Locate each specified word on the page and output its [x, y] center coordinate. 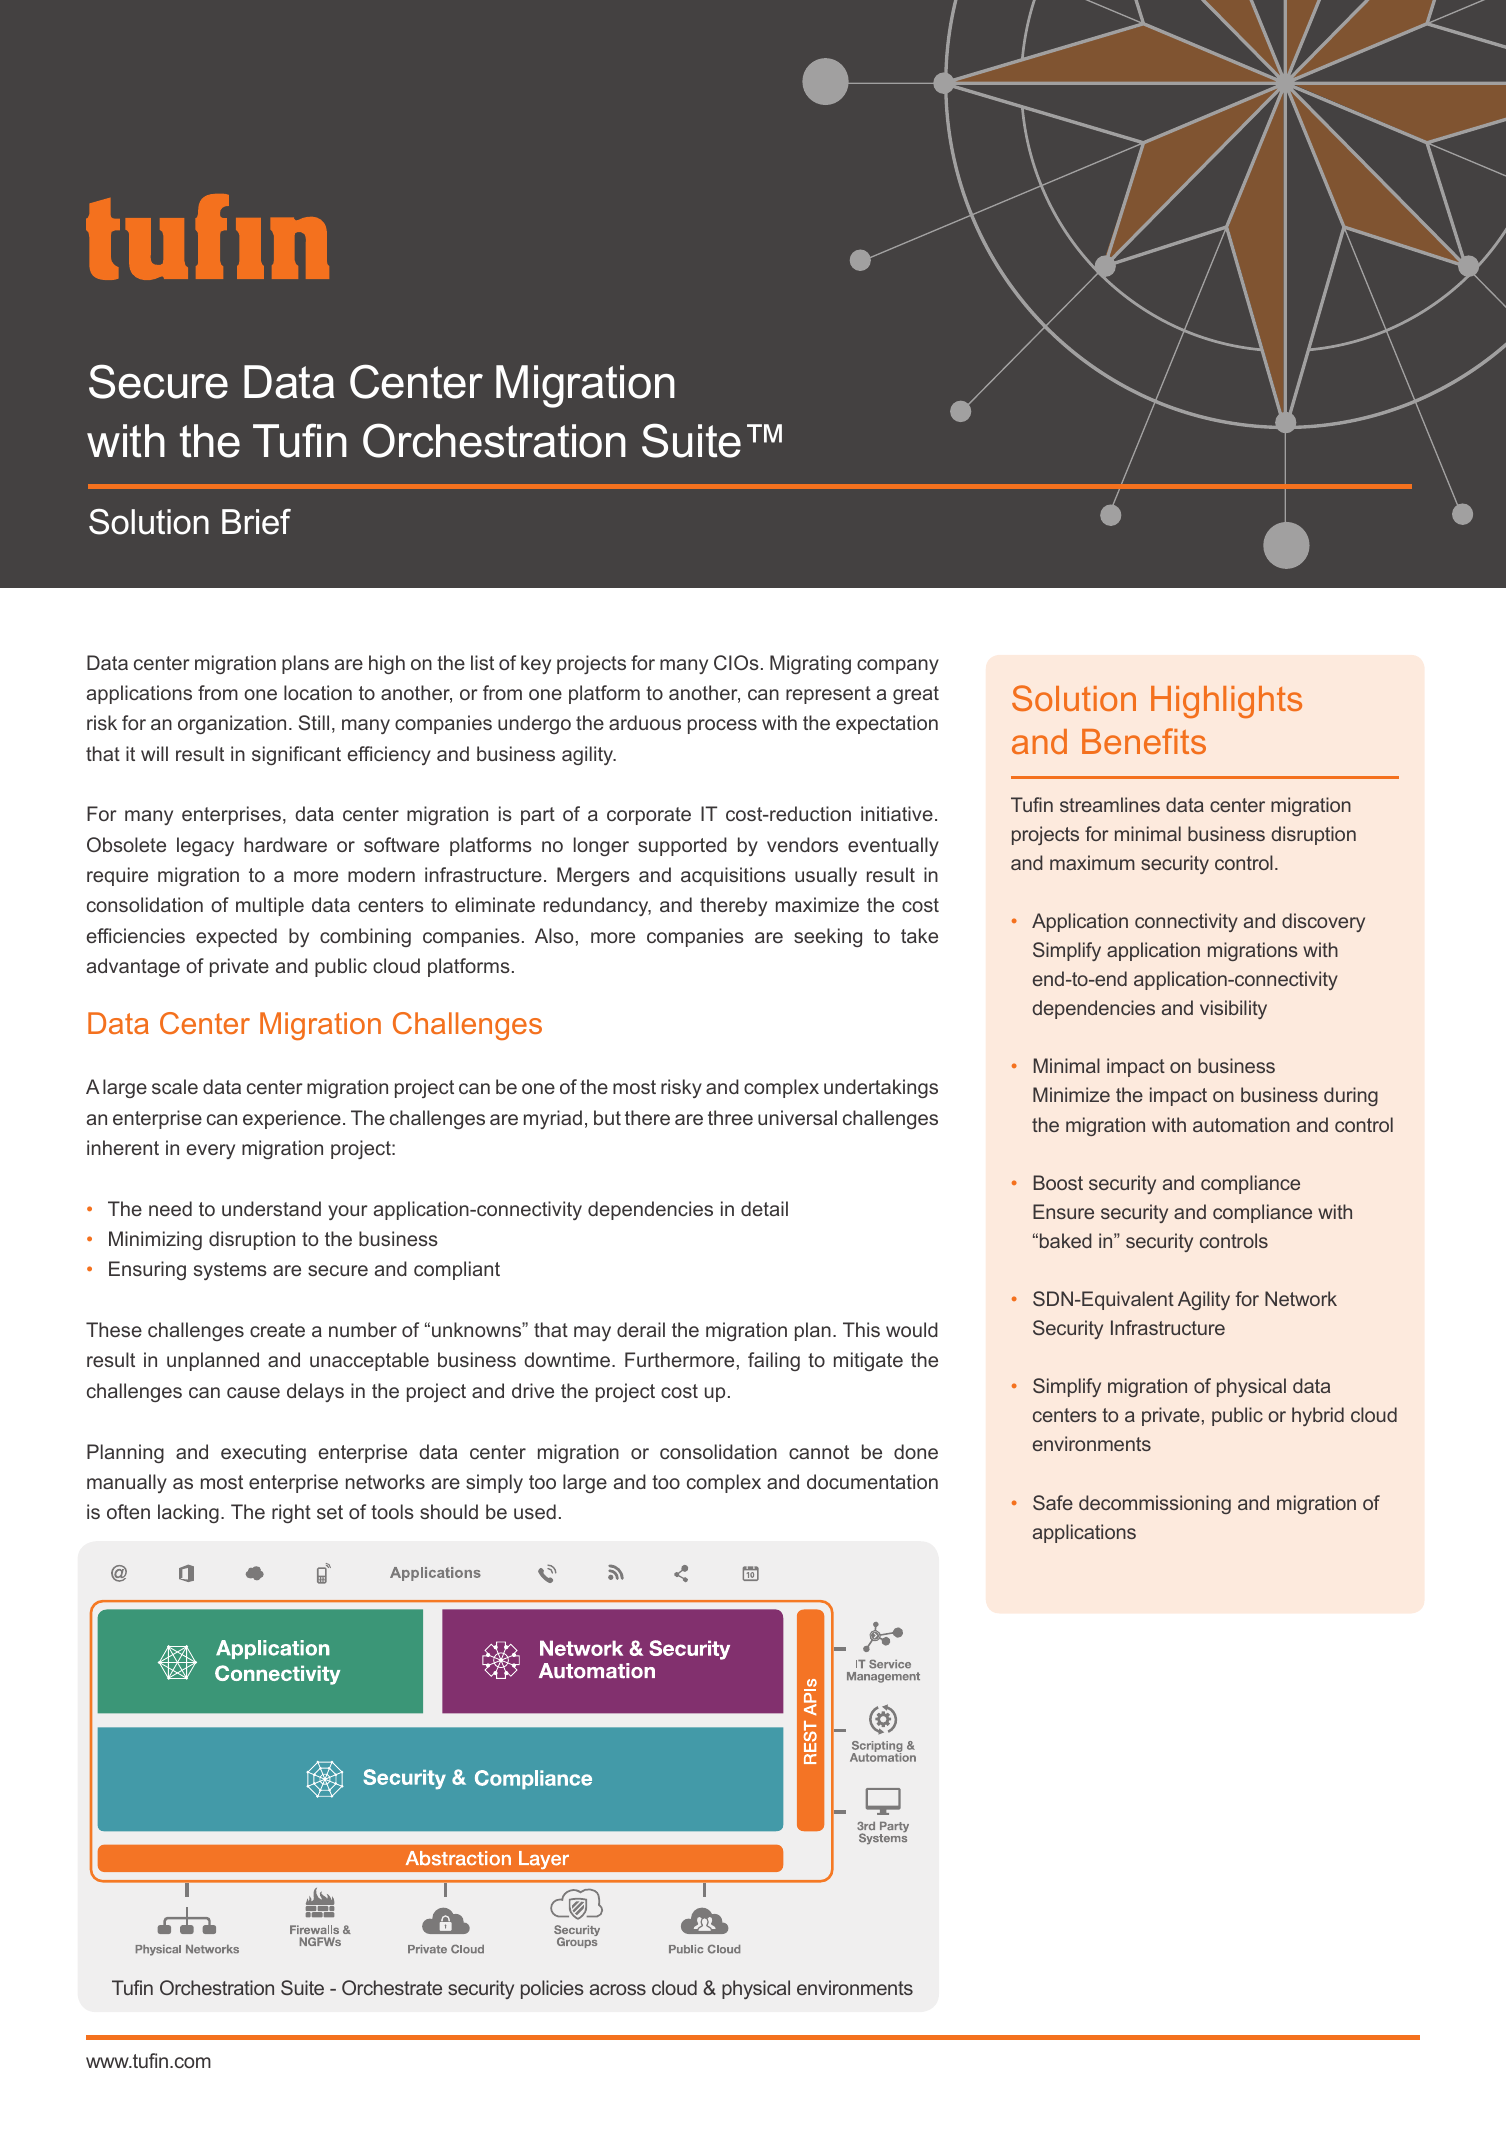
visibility [1233, 1009]
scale [175, 1086]
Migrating [810, 664]
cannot [819, 1452]
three [730, 1117]
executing [263, 1453]
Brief [256, 522]
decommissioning [1155, 1504]
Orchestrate [392, 1987]
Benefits [1144, 741]
